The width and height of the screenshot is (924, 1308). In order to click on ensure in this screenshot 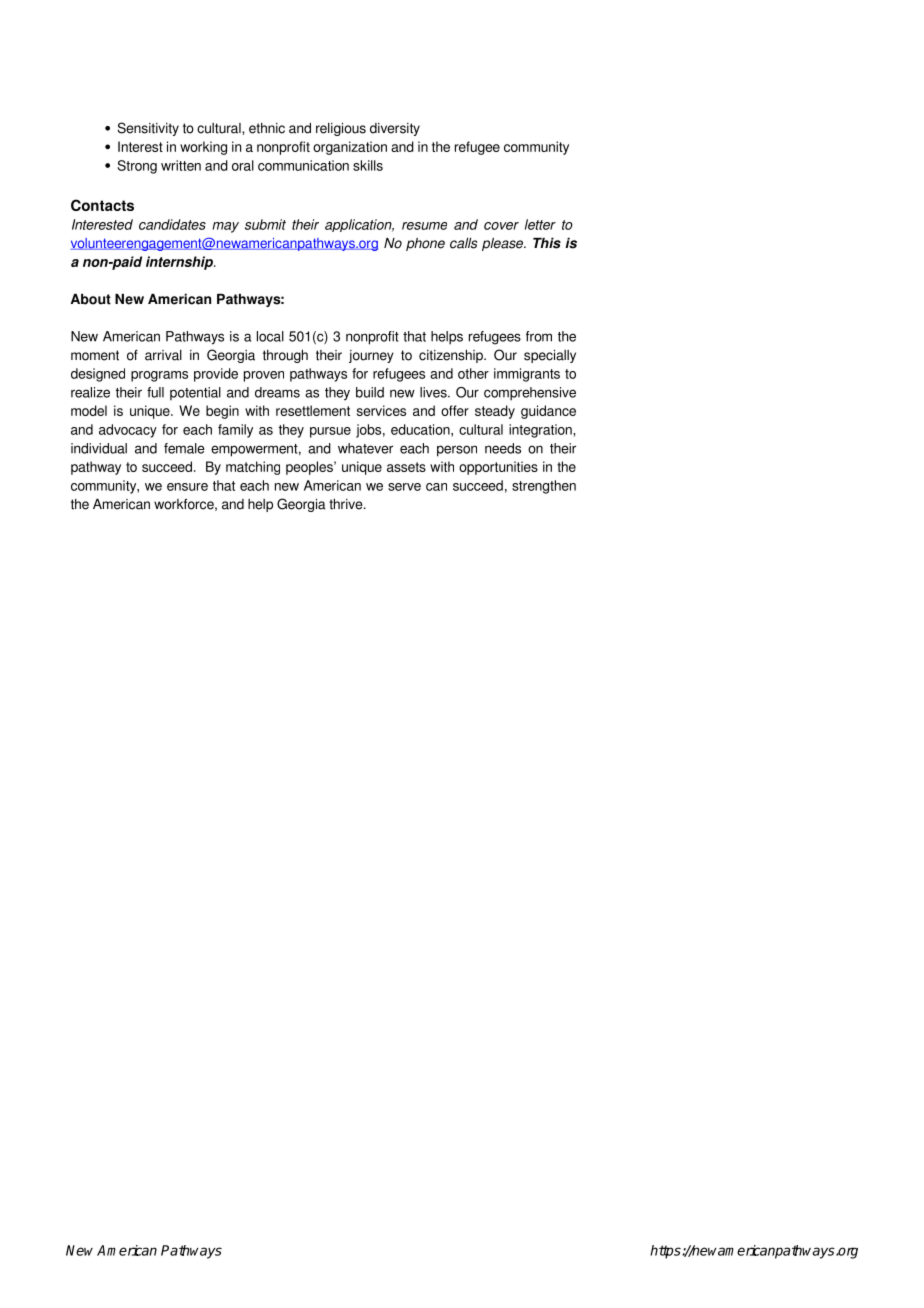, I will do `click(187, 487)`.
